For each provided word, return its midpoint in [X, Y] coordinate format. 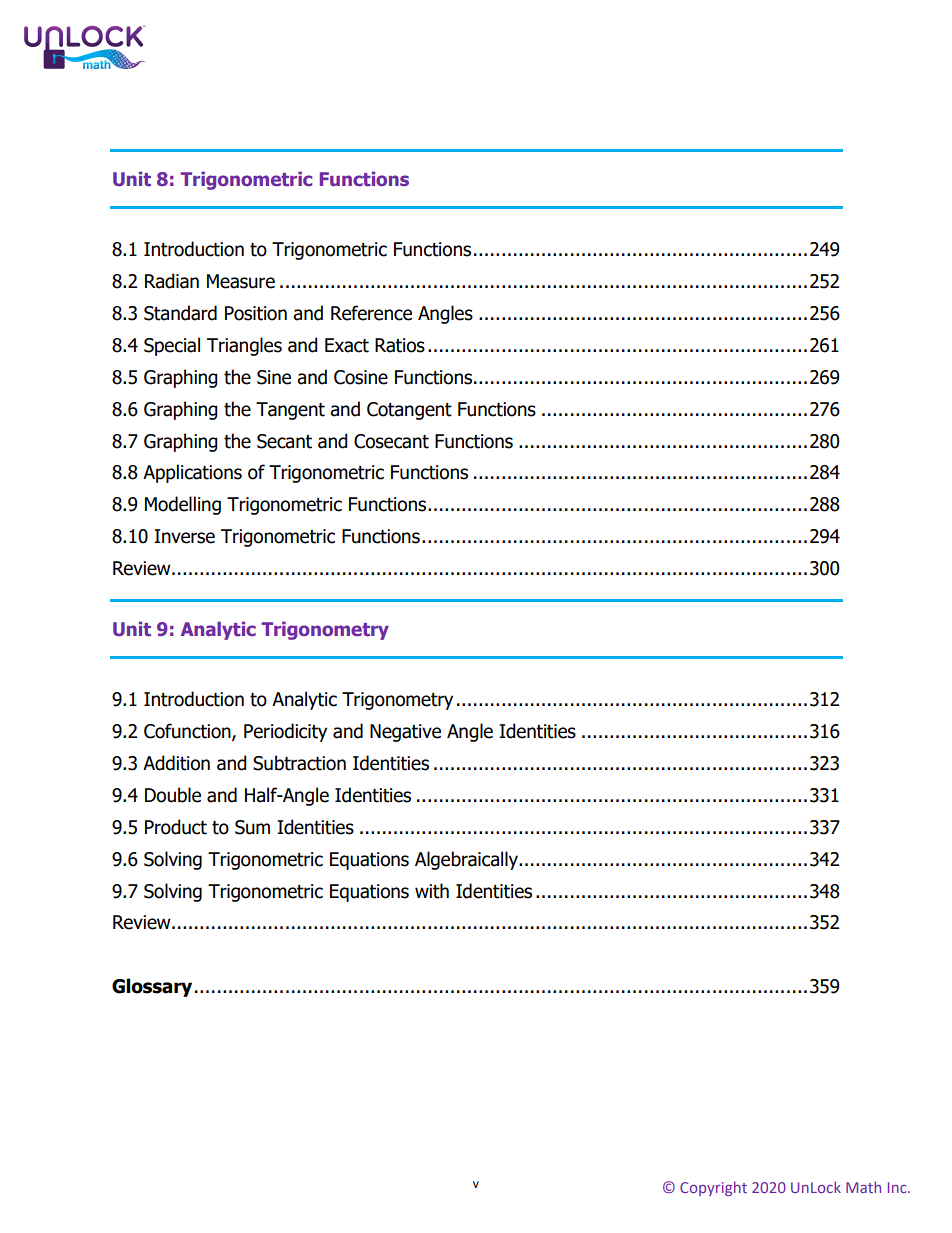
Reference [371, 313]
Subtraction [299, 763]
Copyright [713, 1188]
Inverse [184, 536]
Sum [252, 827]
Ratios [400, 345]
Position [256, 313]
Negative [405, 733]
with [432, 891]
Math [863, 1187]
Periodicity [285, 732]
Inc [898, 1187]
